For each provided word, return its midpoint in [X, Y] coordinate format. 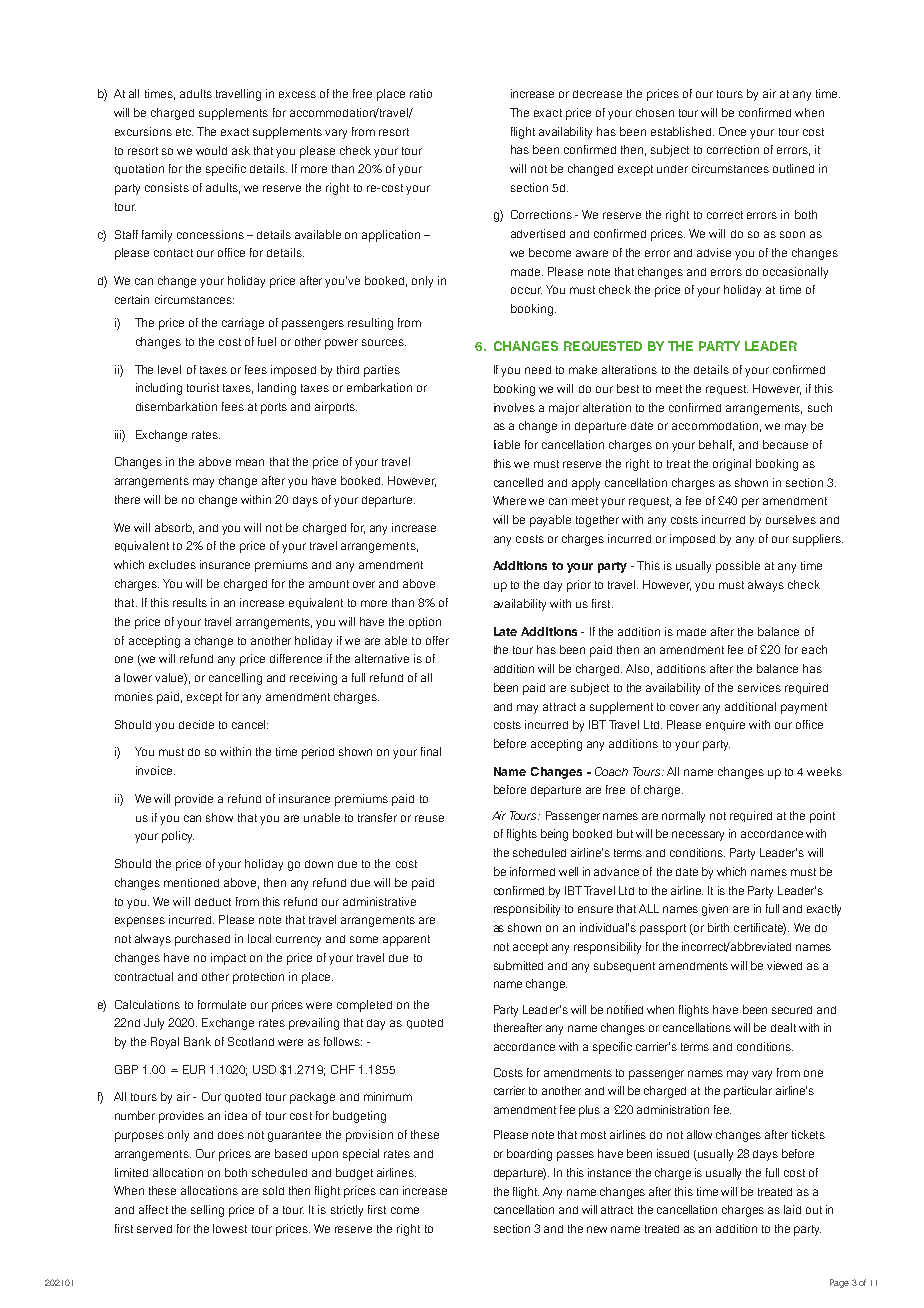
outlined [793, 168]
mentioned [191, 882]
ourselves [791, 519]
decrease [597, 94]
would [211, 150]
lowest [230, 1228]
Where [509, 500]
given [715, 910]
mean [250, 462]
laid [792, 1209]
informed [532, 871]
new [597, 1229]
